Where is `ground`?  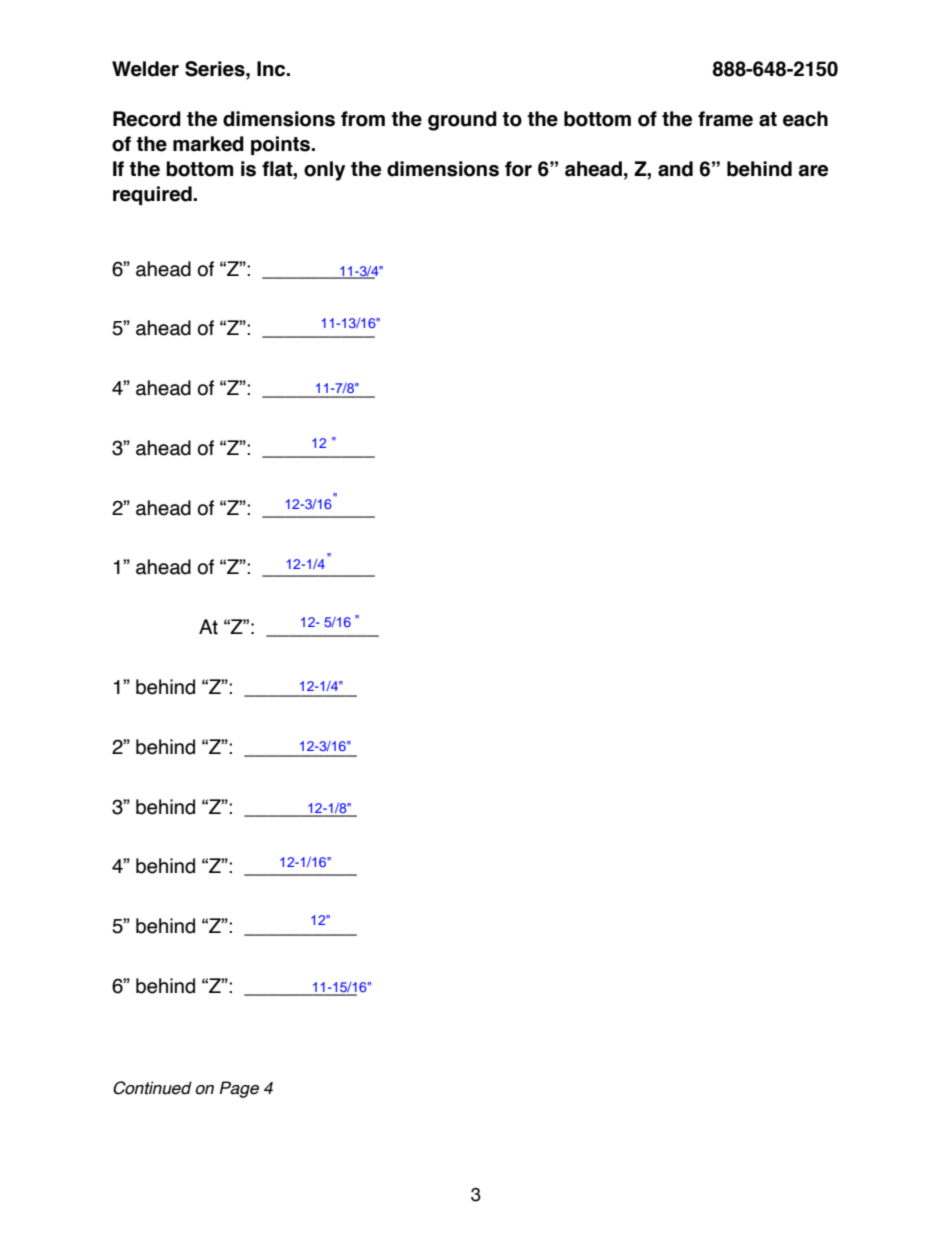 ground is located at coordinates (462, 121).
